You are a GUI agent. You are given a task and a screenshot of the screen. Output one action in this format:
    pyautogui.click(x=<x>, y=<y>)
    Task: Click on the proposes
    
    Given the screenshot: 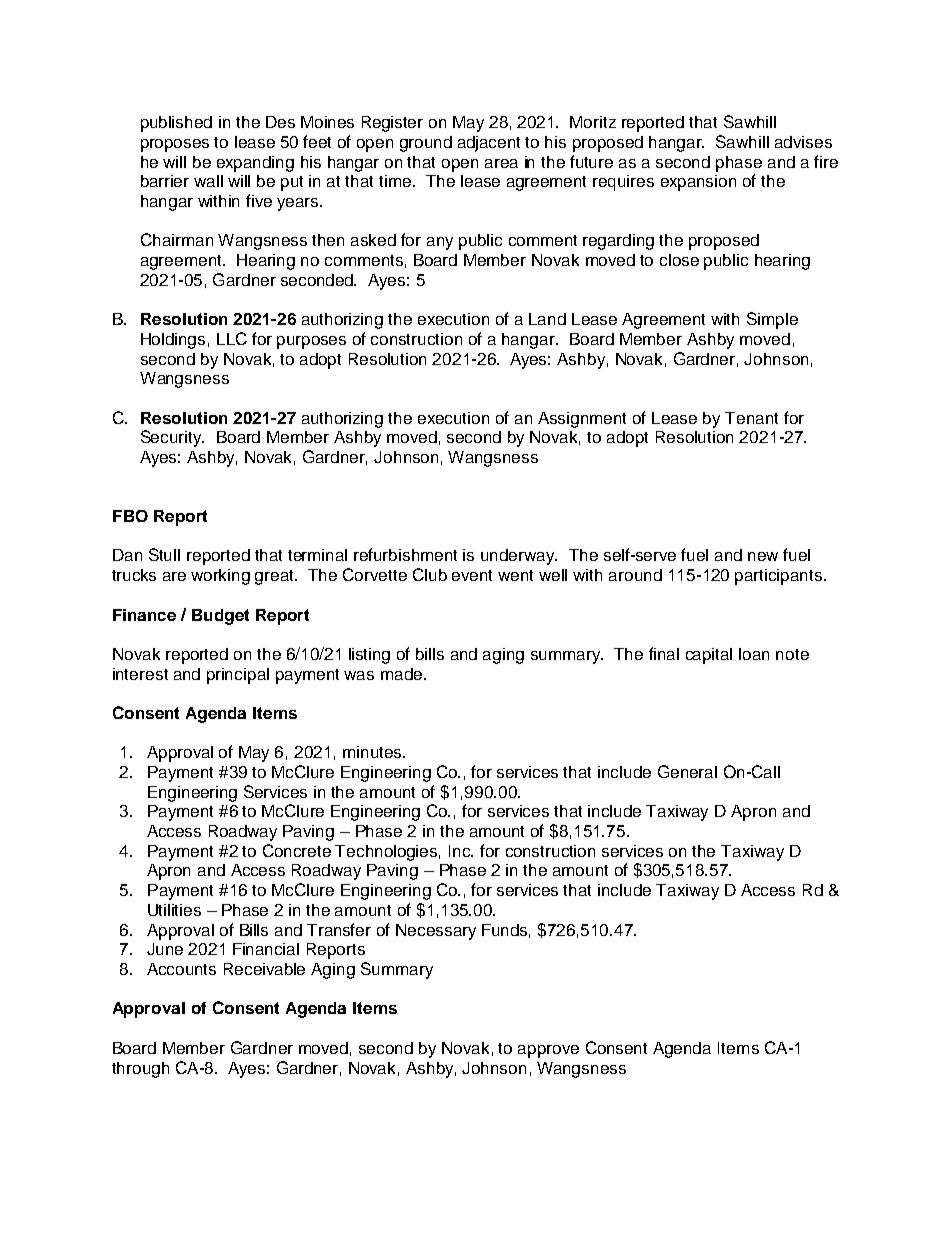 What is the action you would take?
    pyautogui.click(x=175, y=145)
